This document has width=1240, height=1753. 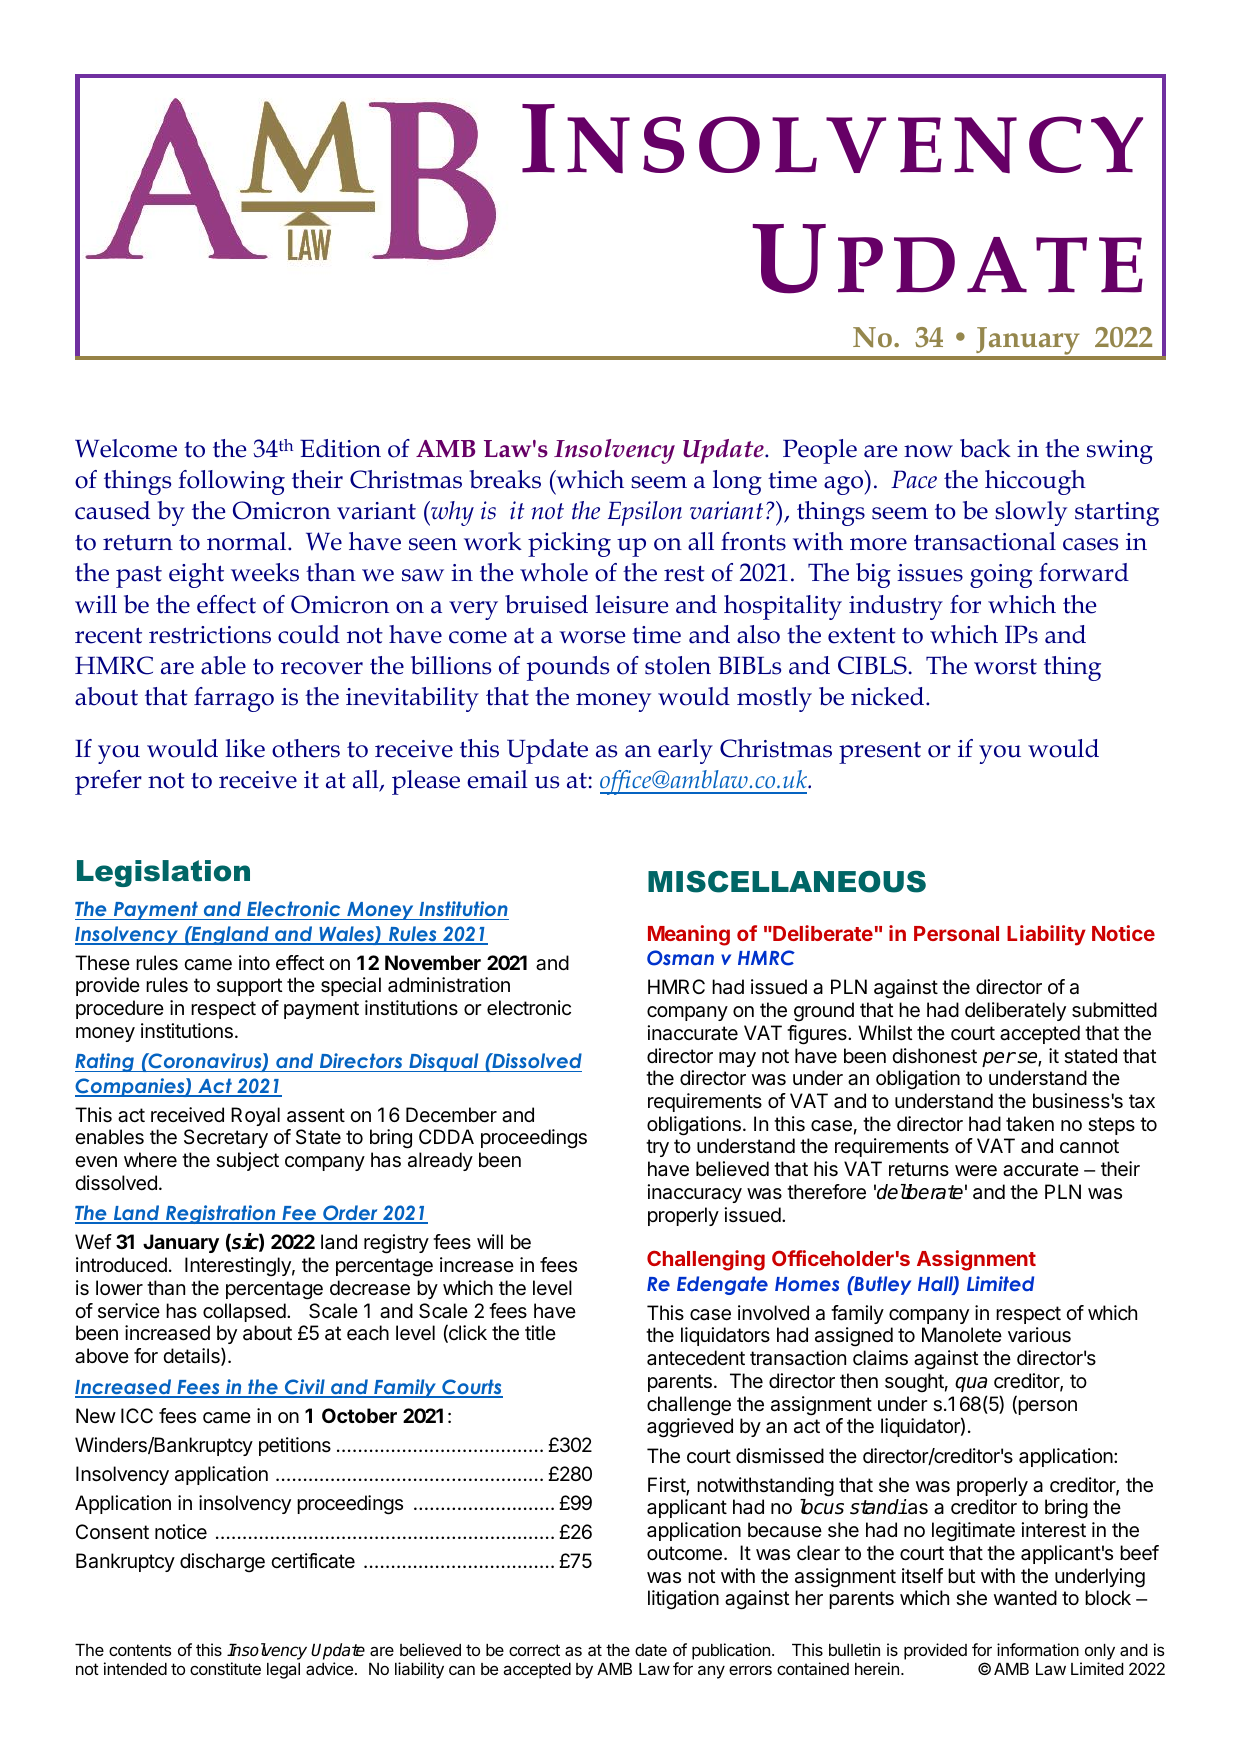 I want to click on slowly, so click(x=1031, y=513).
